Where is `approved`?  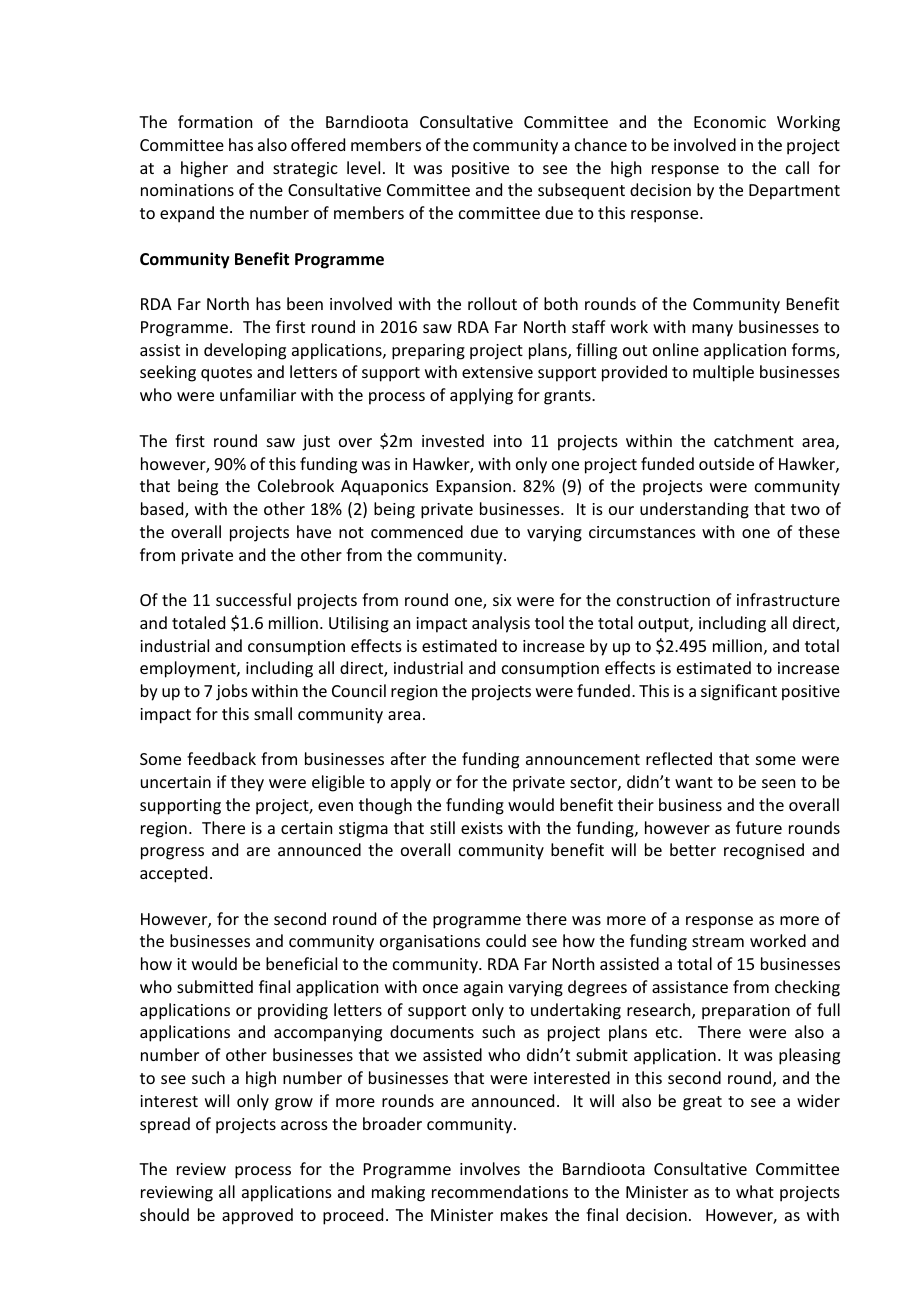 approved is located at coordinates (257, 1216).
